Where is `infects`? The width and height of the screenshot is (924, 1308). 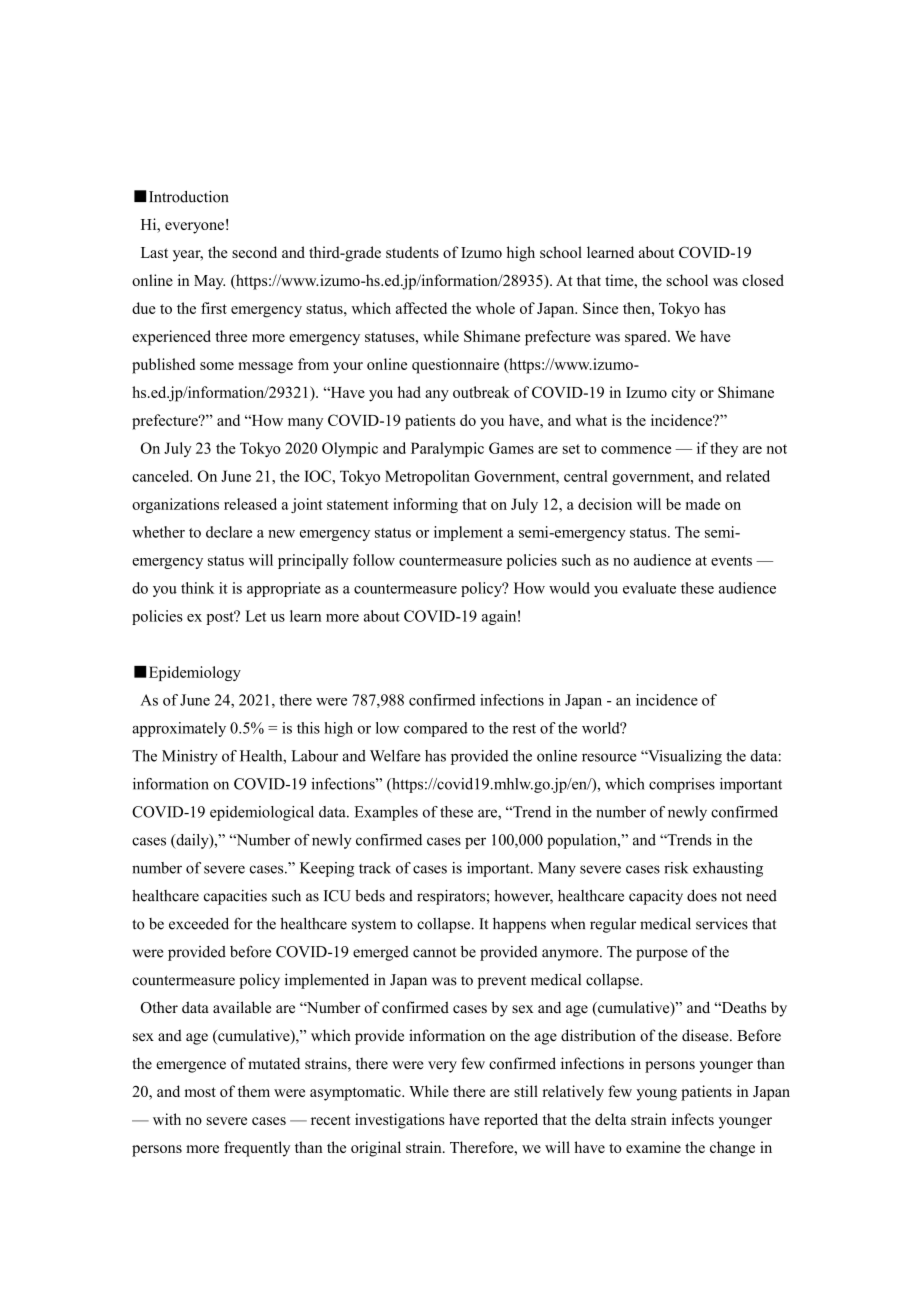
infects is located at coordinates (692, 1119).
